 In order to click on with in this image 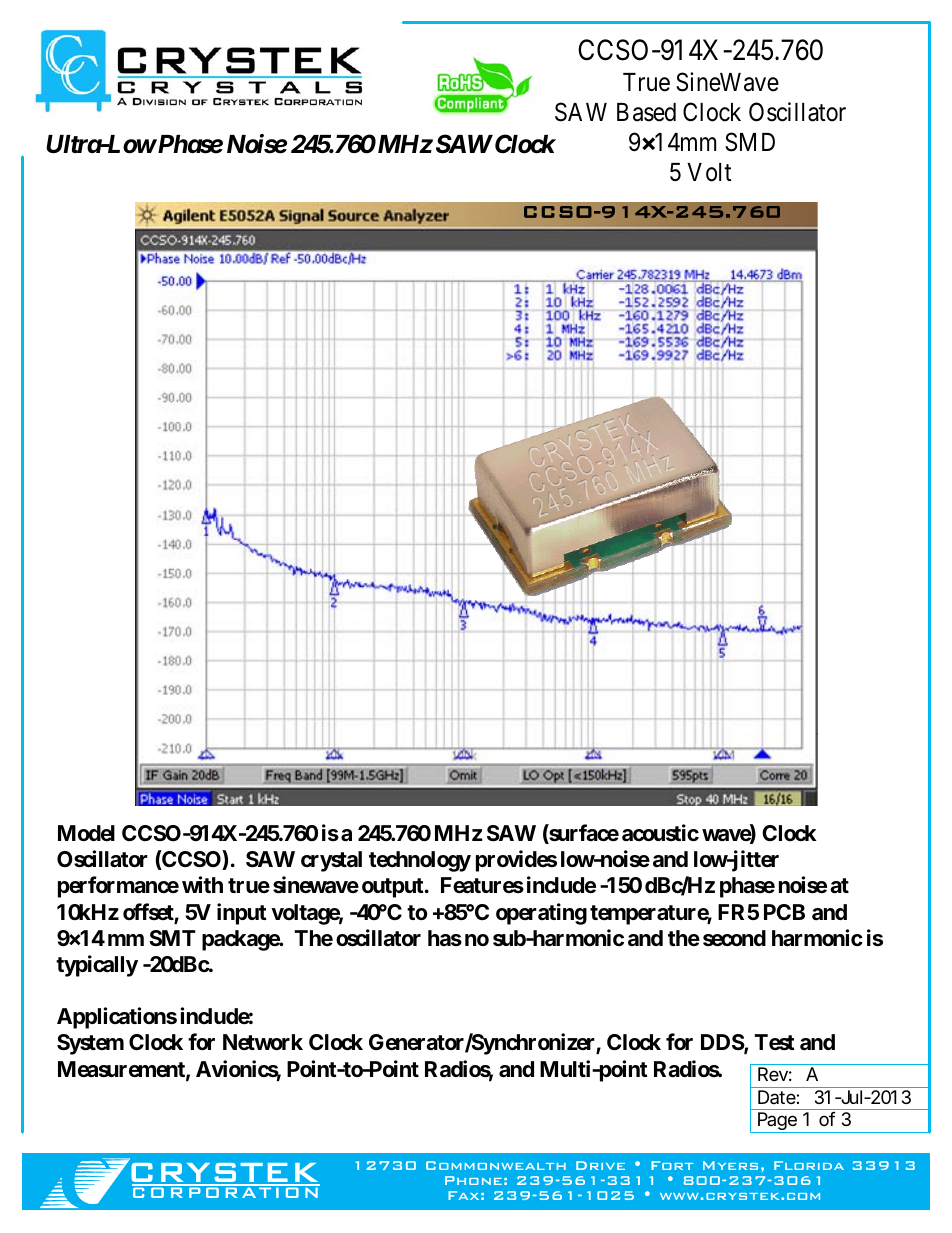, I will do `click(202, 884)`.
